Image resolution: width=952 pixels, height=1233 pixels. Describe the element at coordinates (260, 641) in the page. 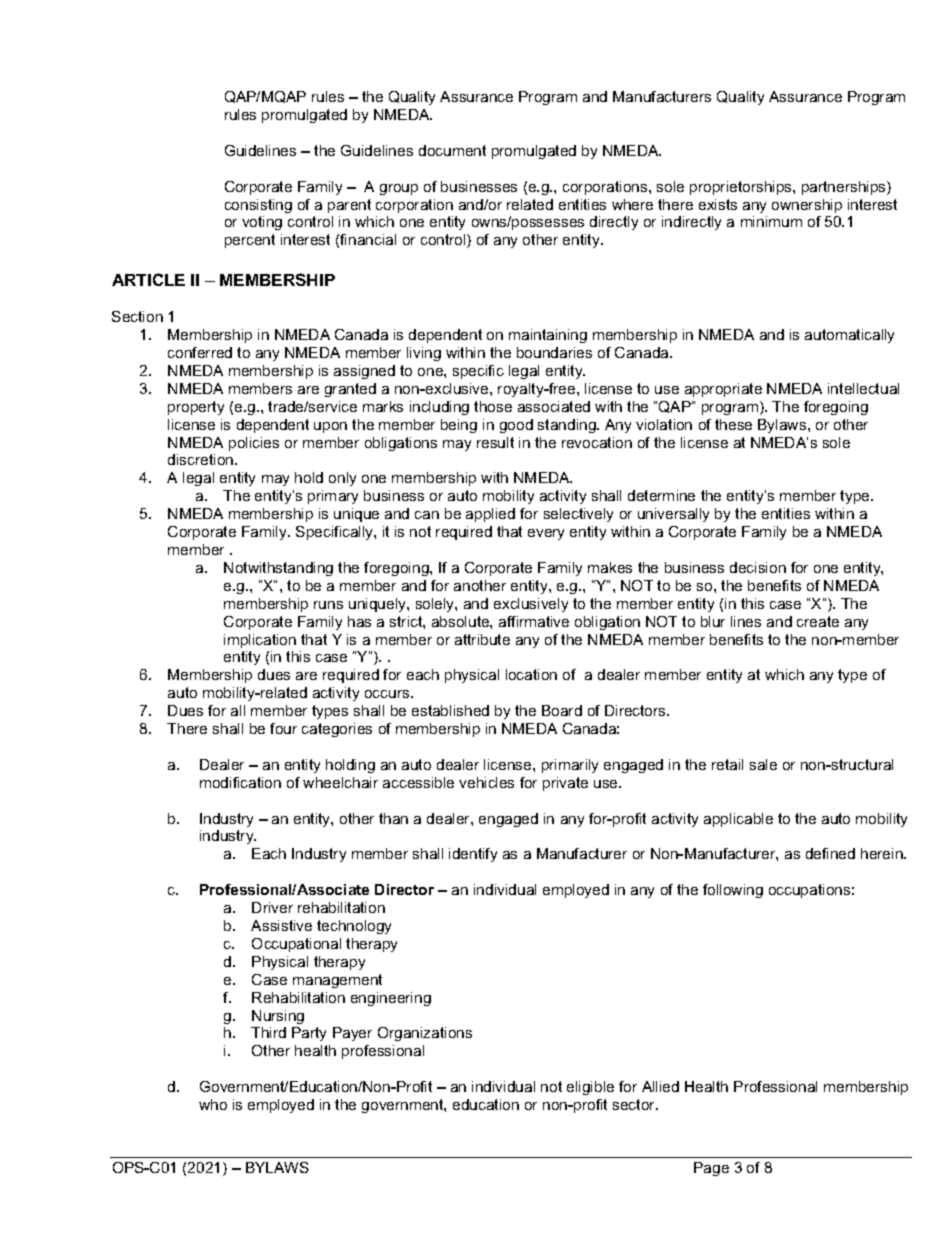

I see `implication` at that location.
